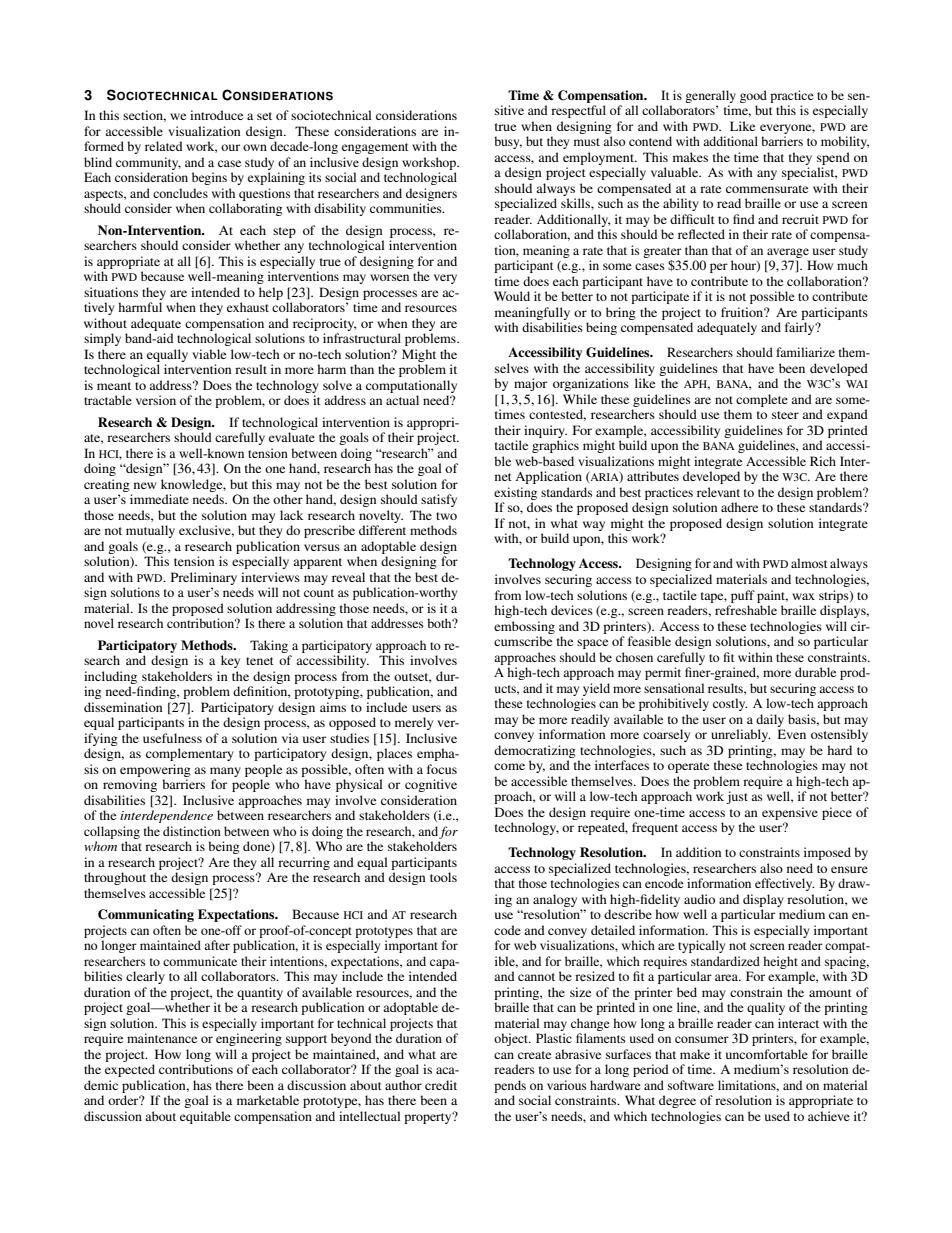  I want to click on new, so click(145, 485).
